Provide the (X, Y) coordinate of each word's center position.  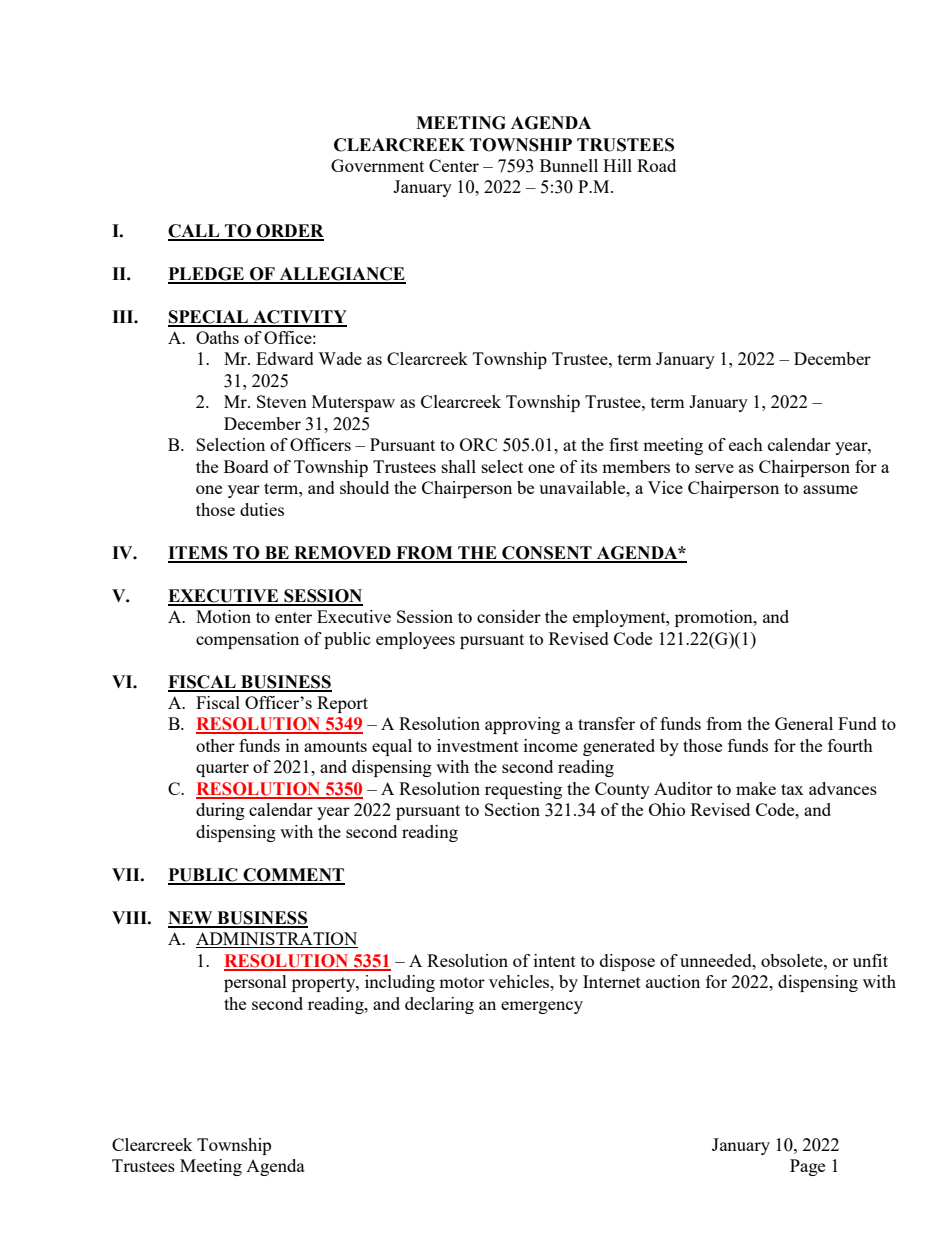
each (746, 444)
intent (555, 960)
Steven (282, 401)
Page (807, 1167)
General (804, 723)
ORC (478, 444)
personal (255, 983)
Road (656, 165)
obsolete (793, 960)
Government (377, 165)
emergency (542, 1007)
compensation (247, 640)
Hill (617, 165)
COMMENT (293, 876)
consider (509, 616)
